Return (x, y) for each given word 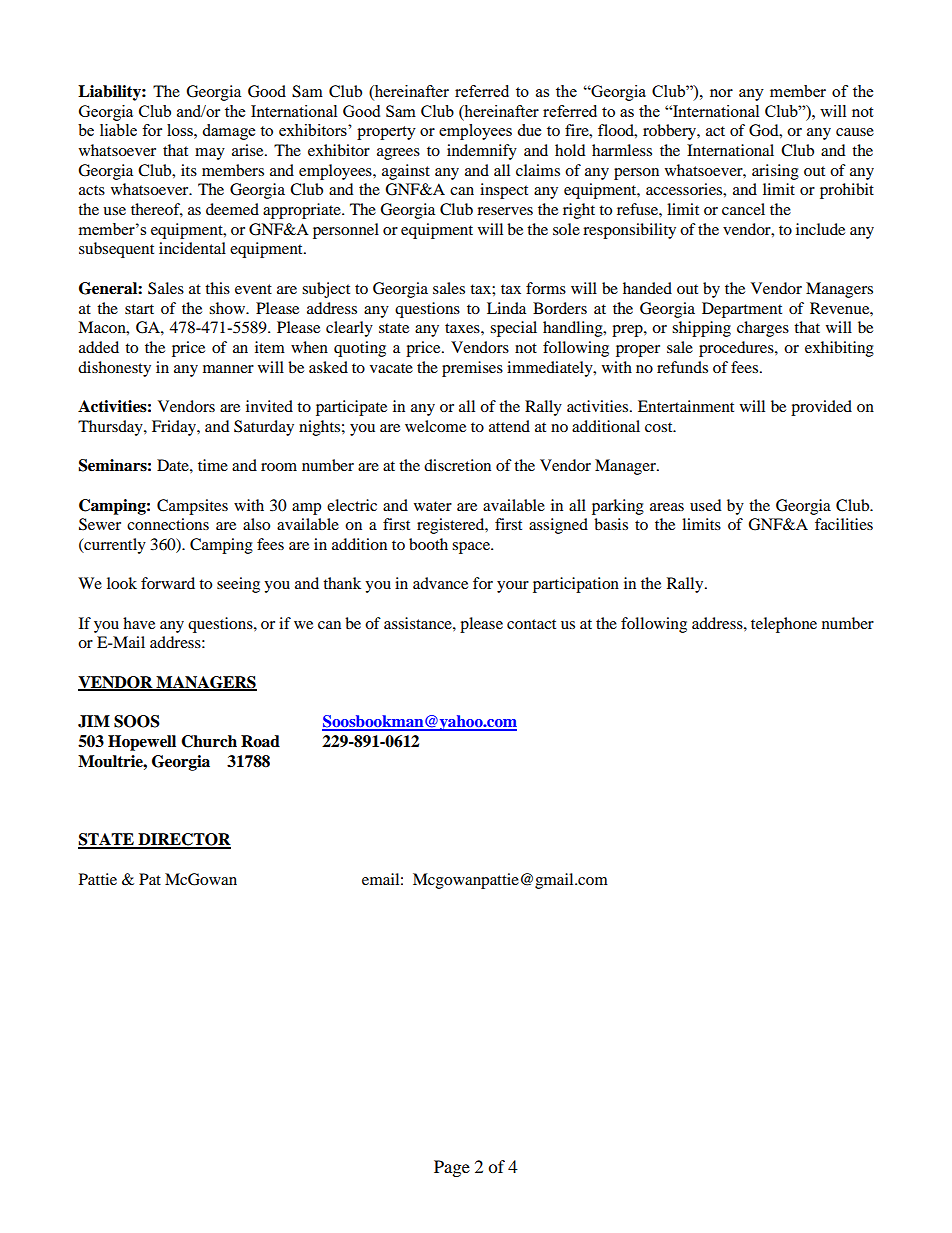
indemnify (482, 152)
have (139, 623)
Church (209, 741)
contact (531, 624)
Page (452, 1168)
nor (721, 93)
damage (228, 132)
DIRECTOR (183, 840)
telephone (784, 625)
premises (472, 369)
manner (228, 369)
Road (260, 741)
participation (576, 585)
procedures (737, 349)
